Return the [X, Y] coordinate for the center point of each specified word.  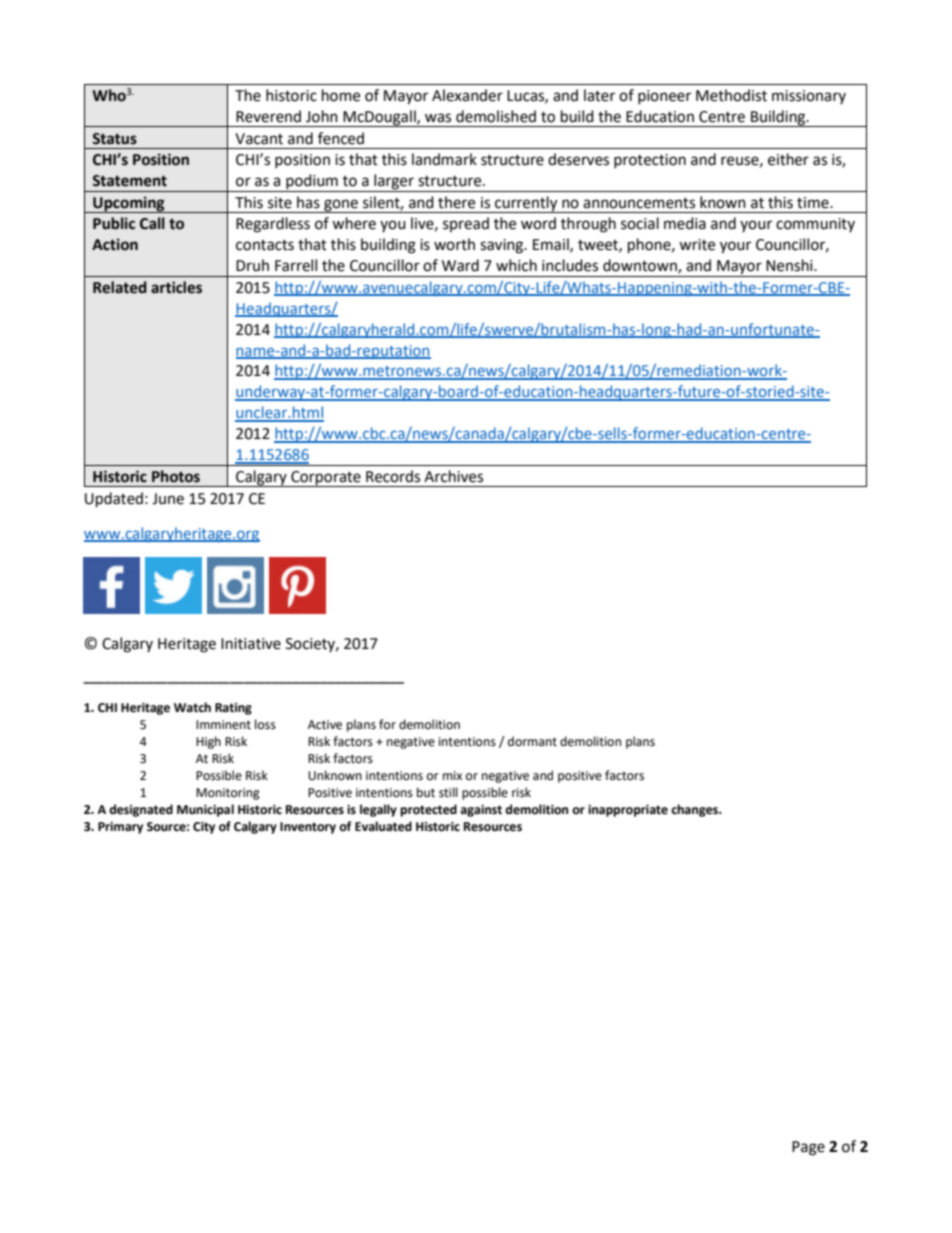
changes [695, 810]
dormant [532, 741]
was [438, 118]
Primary [120, 828]
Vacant [259, 139]
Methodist [731, 95]
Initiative [251, 644]
